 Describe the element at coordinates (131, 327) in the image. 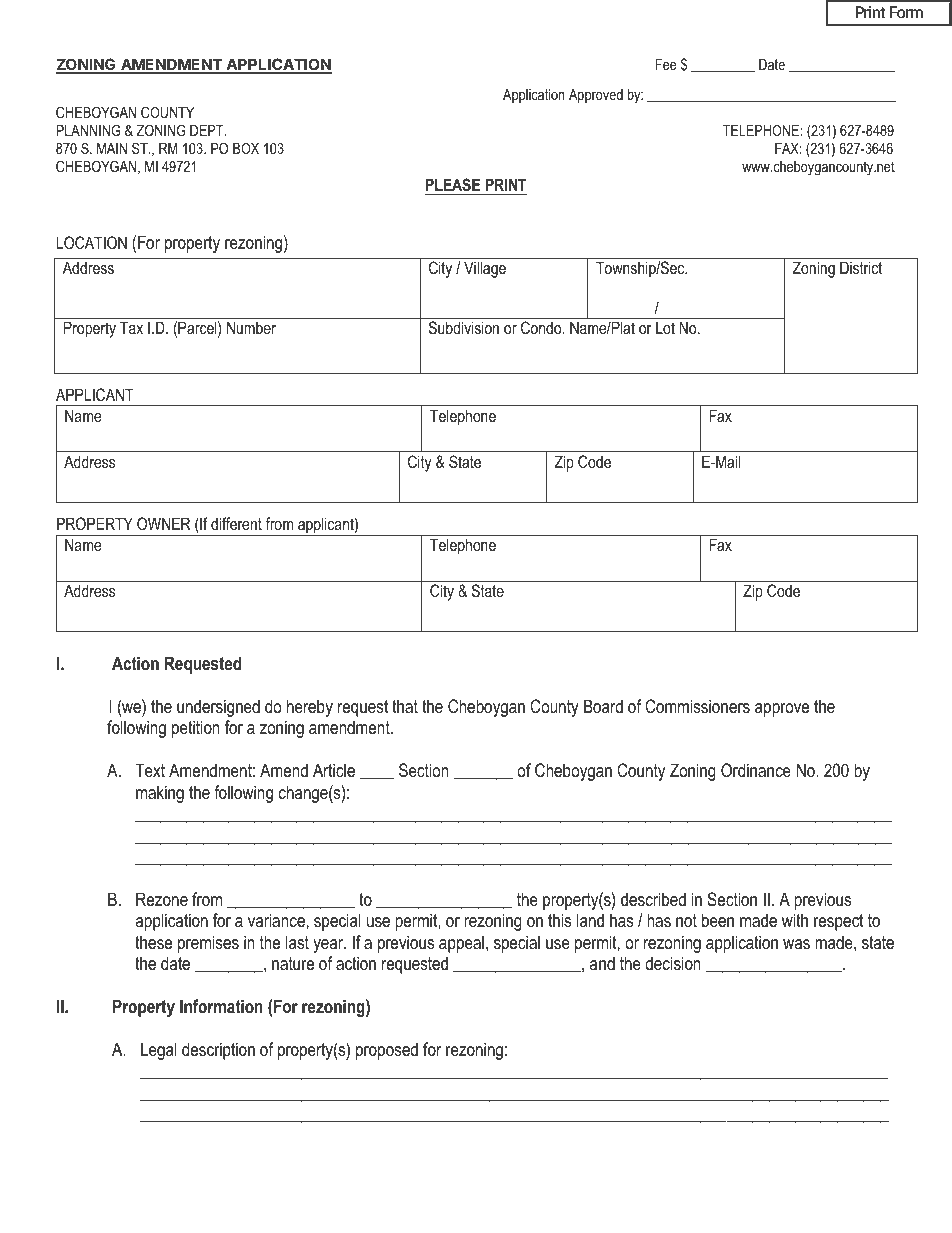

I see `Tax` at that location.
